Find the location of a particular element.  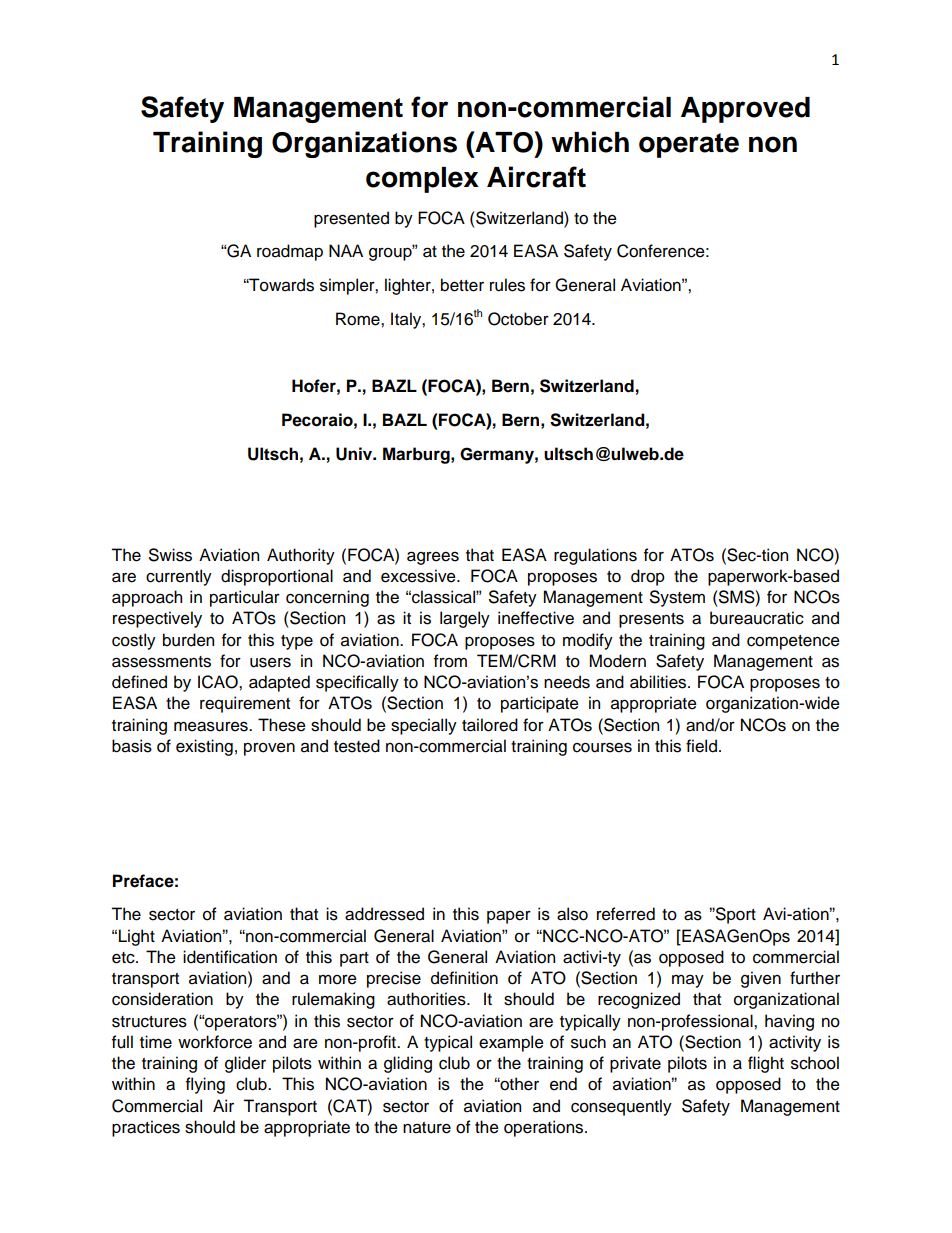

operate is located at coordinates (689, 145).
